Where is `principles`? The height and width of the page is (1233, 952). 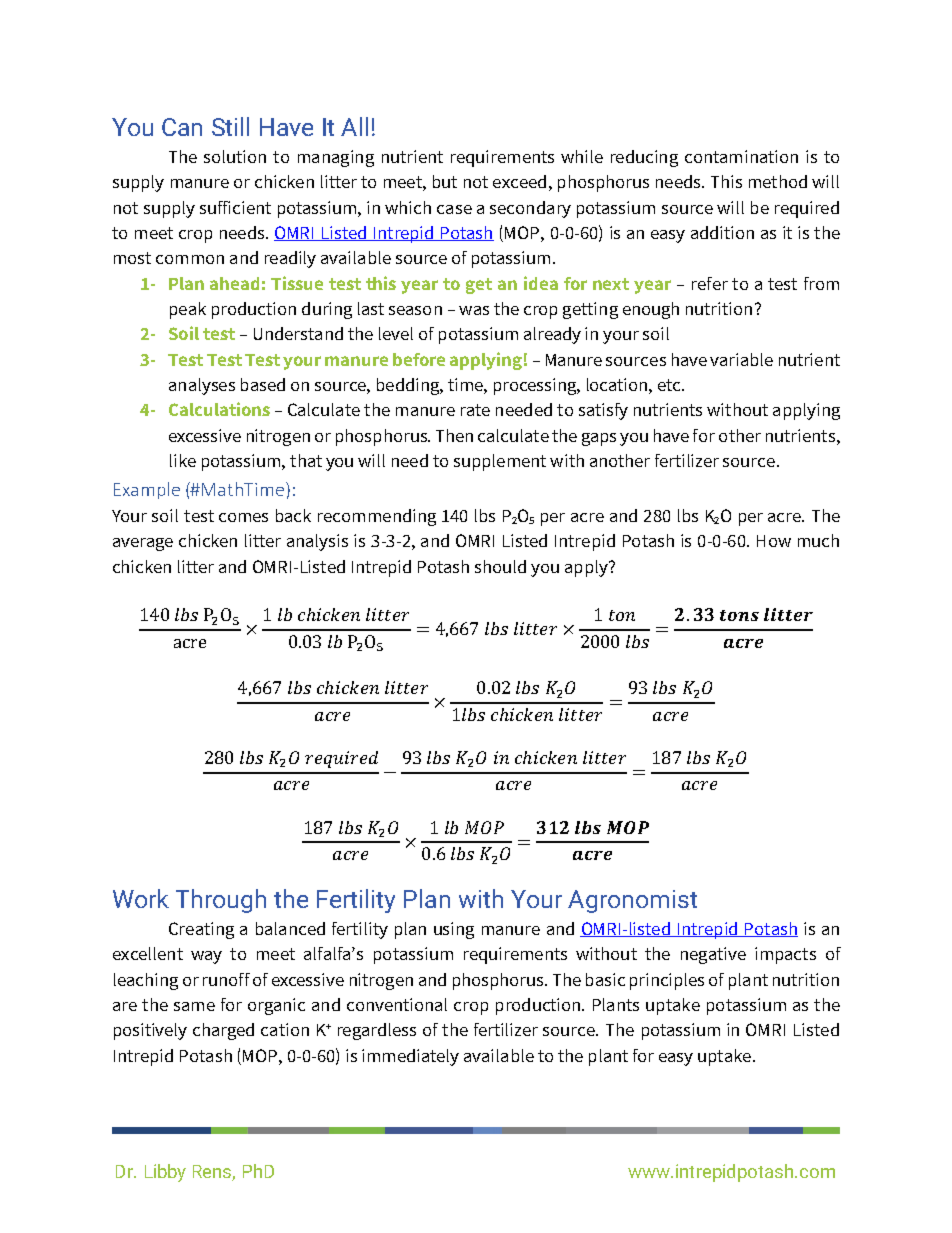 principles is located at coordinates (667, 981).
